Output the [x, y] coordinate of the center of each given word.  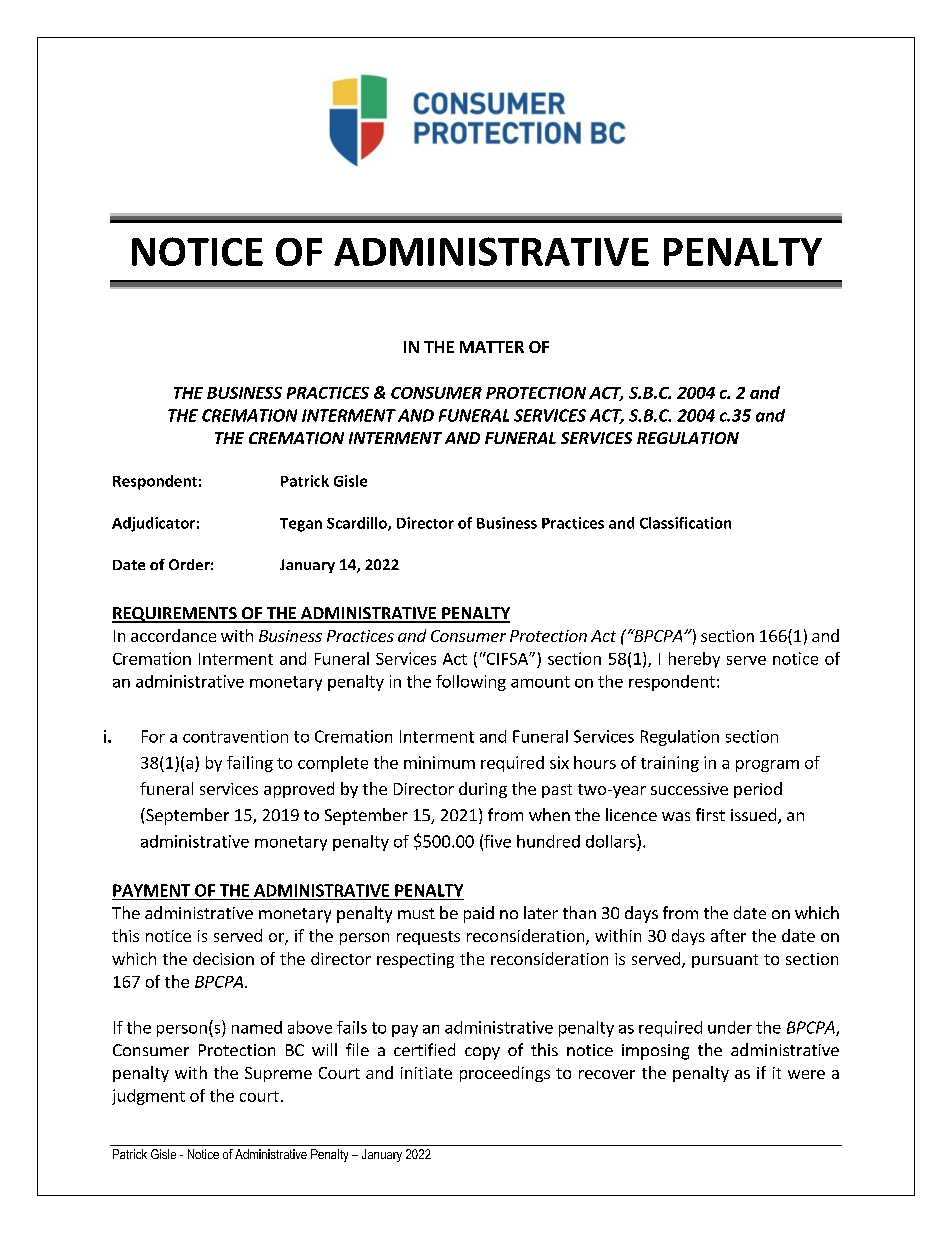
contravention [235, 736]
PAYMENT [151, 890]
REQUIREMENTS [175, 615]
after [728, 935]
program [767, 766]
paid [479, 914]
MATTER [492, 347]
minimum [439, 762]
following [471, 683]
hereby [694, 660]
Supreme [278, 1074]
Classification [685, 523]
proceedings [505, 1074]
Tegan [301, 525]
